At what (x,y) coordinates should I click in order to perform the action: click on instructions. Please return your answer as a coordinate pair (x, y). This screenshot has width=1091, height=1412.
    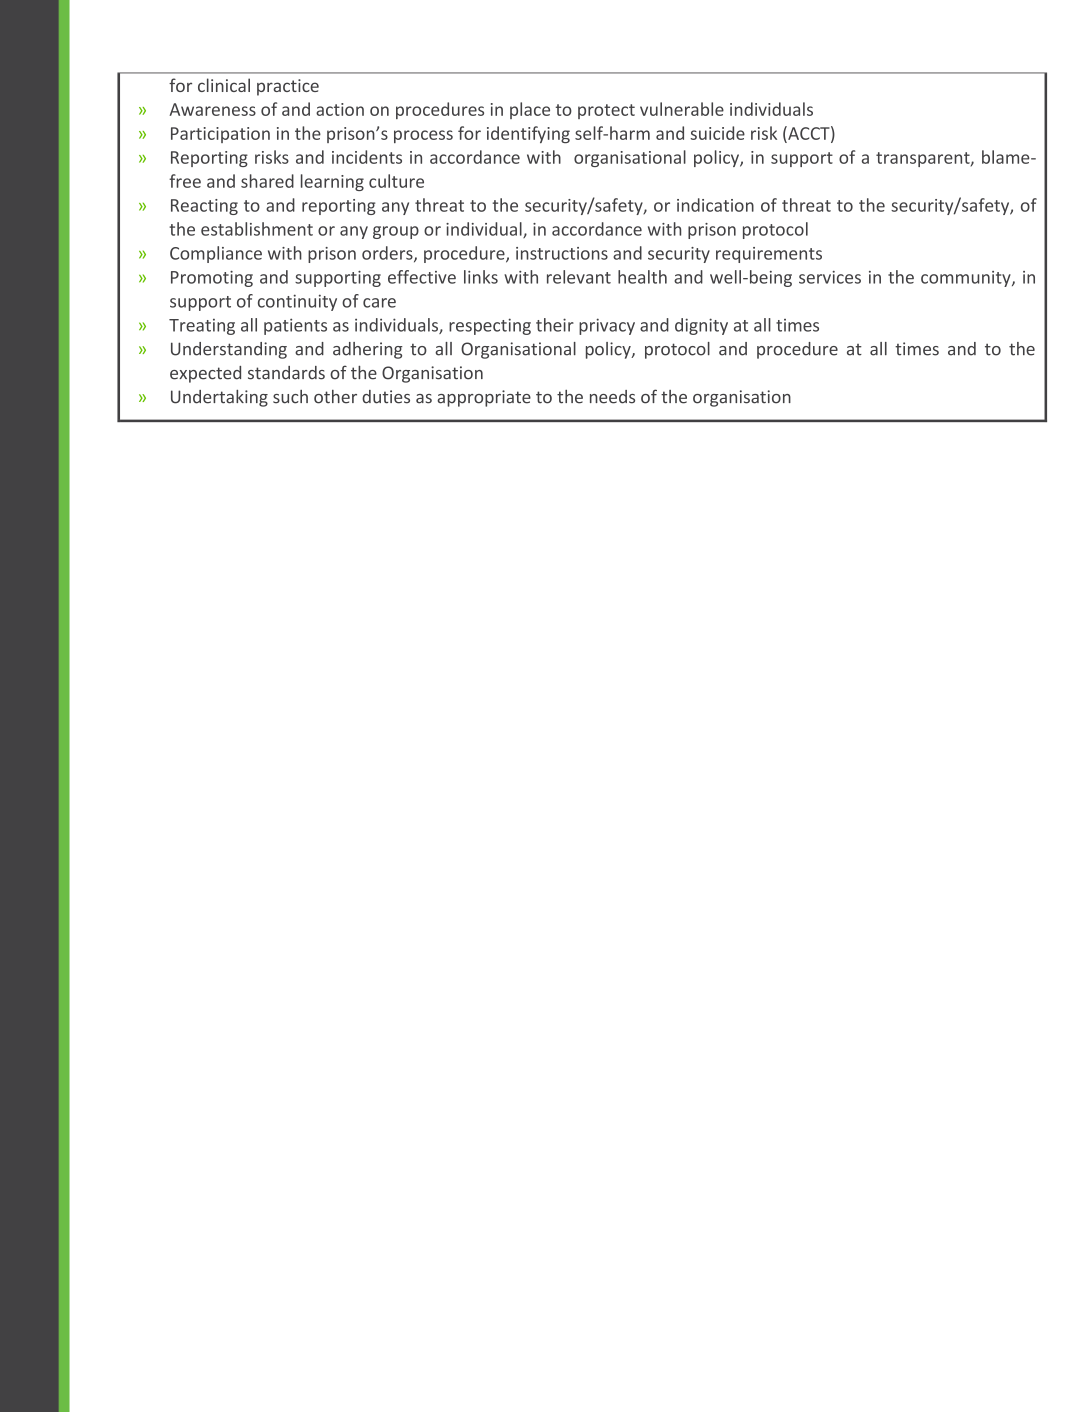
    Looking at the image, I should click on (562, 253).
